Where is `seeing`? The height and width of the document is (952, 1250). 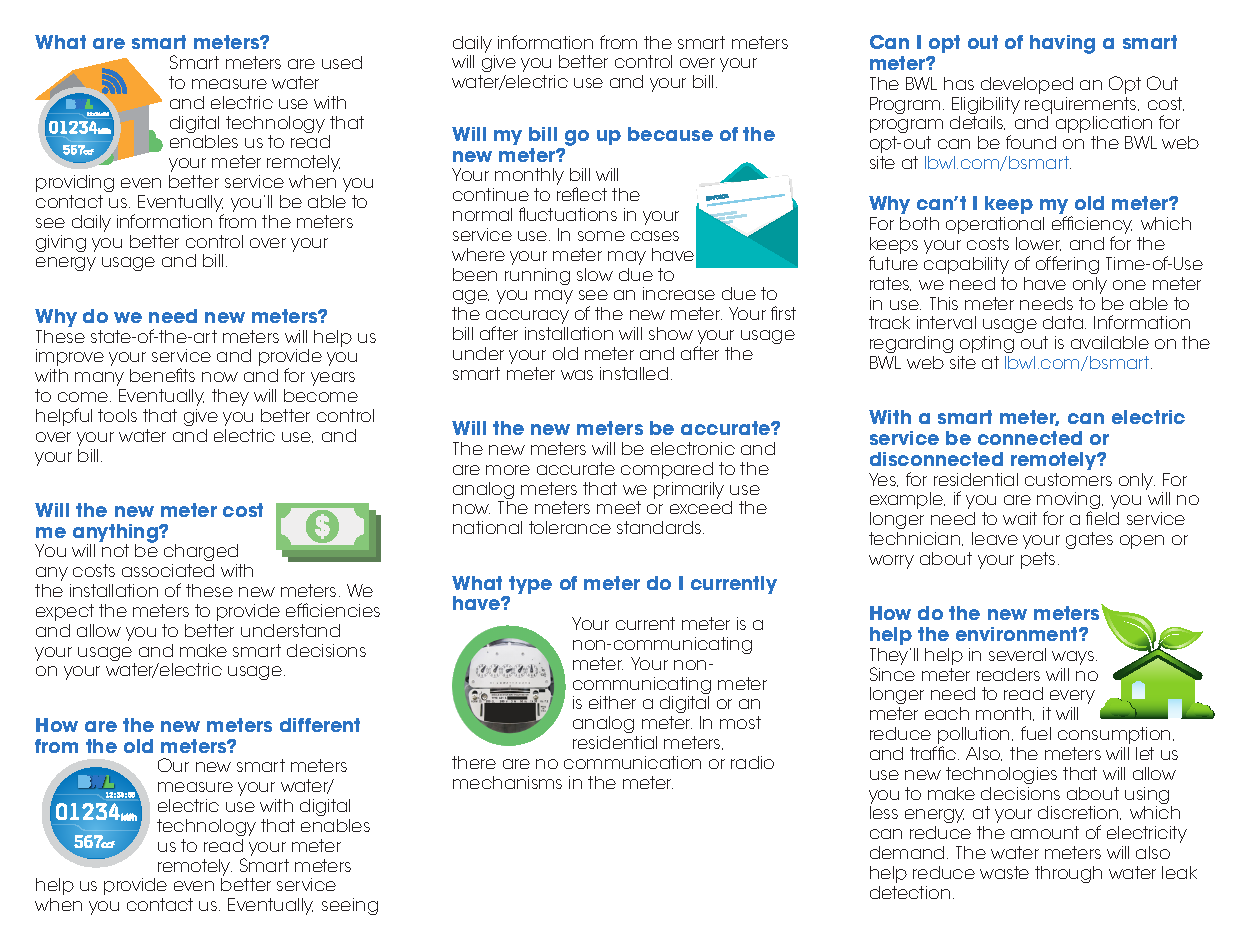
seeing is located at coordinates (350, 906).
